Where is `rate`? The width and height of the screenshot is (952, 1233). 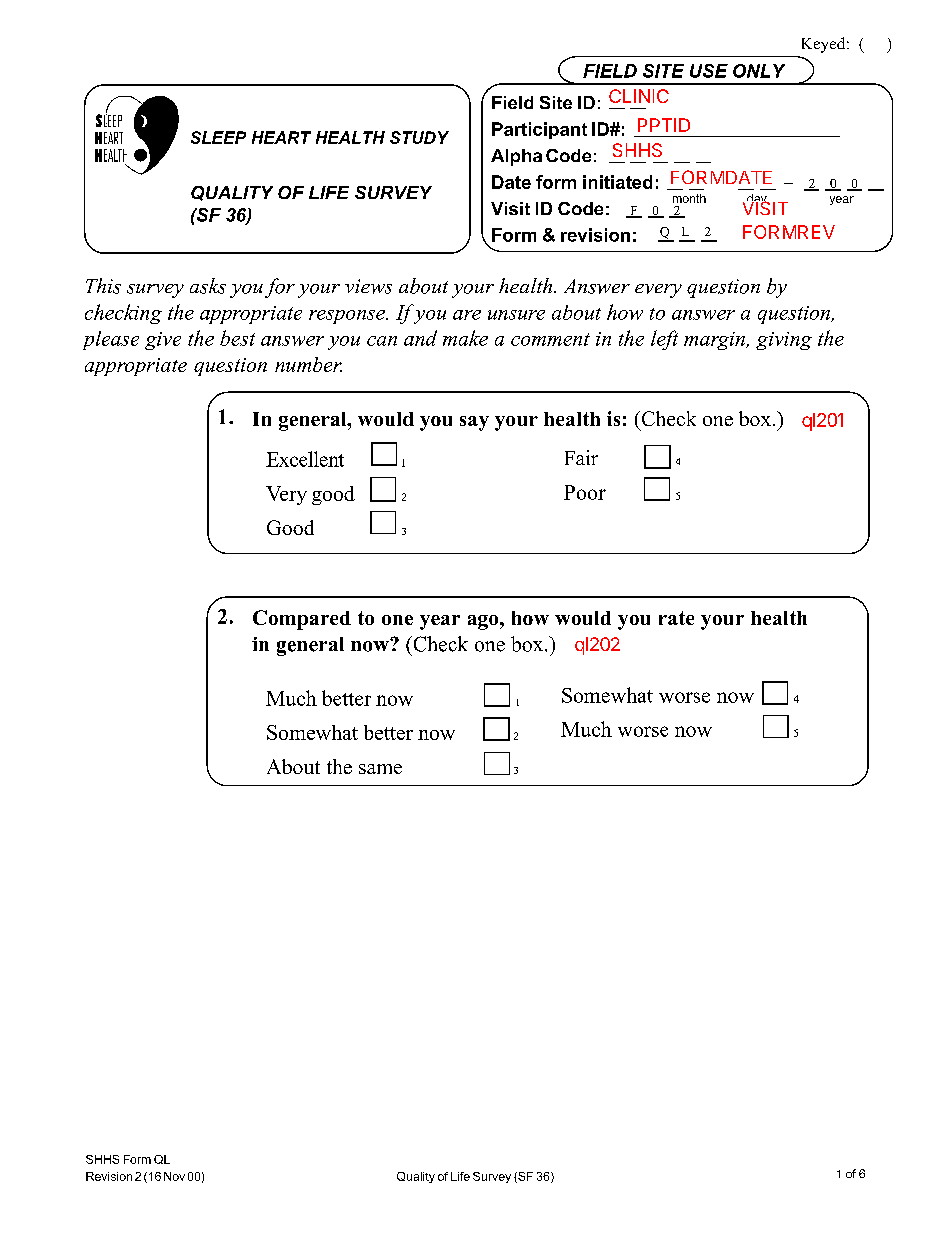
rate is located at coordinates (676, 618).
